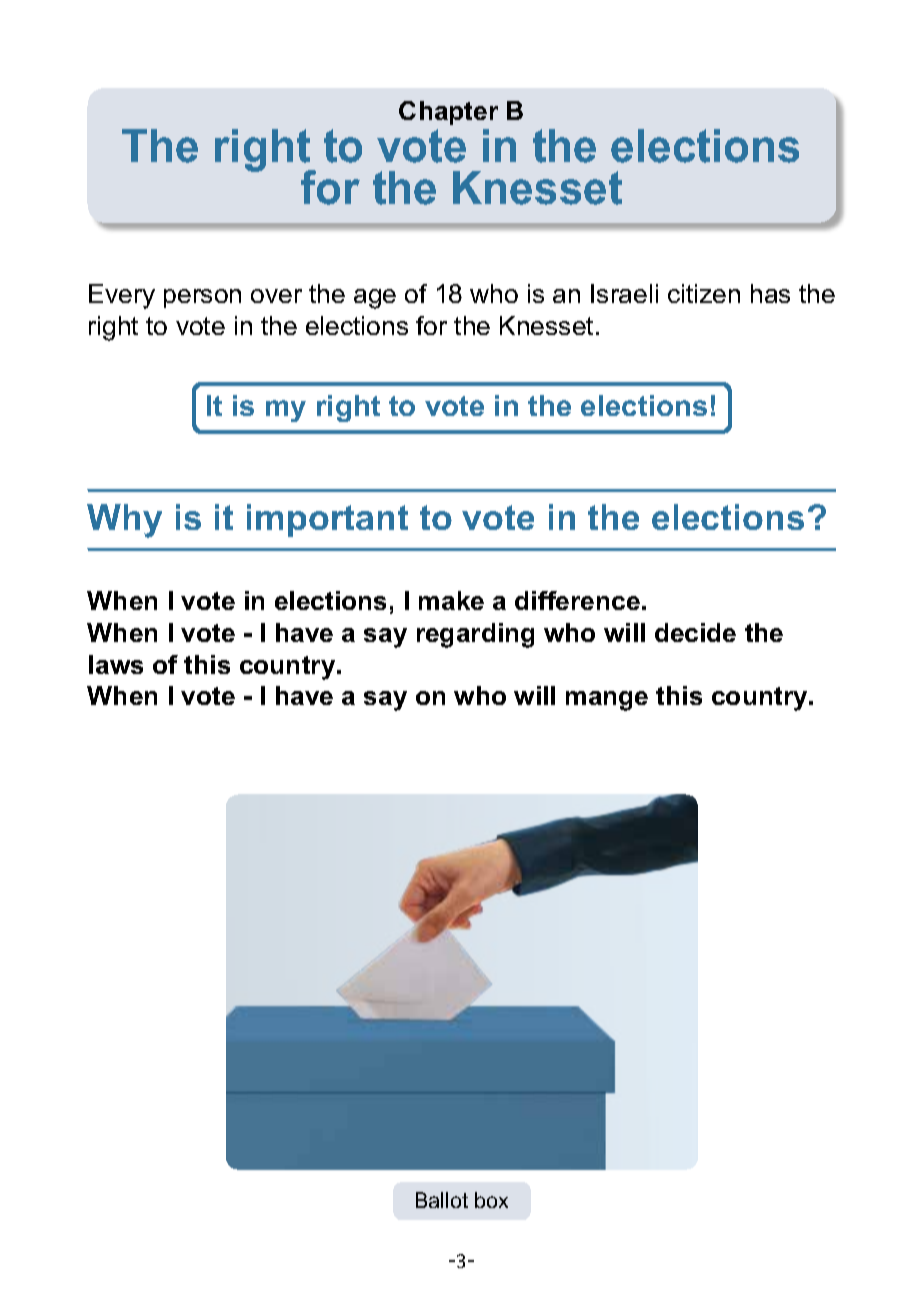  Describe the element at coordinates (607, 701) in the image. I see `mange` at that location.
